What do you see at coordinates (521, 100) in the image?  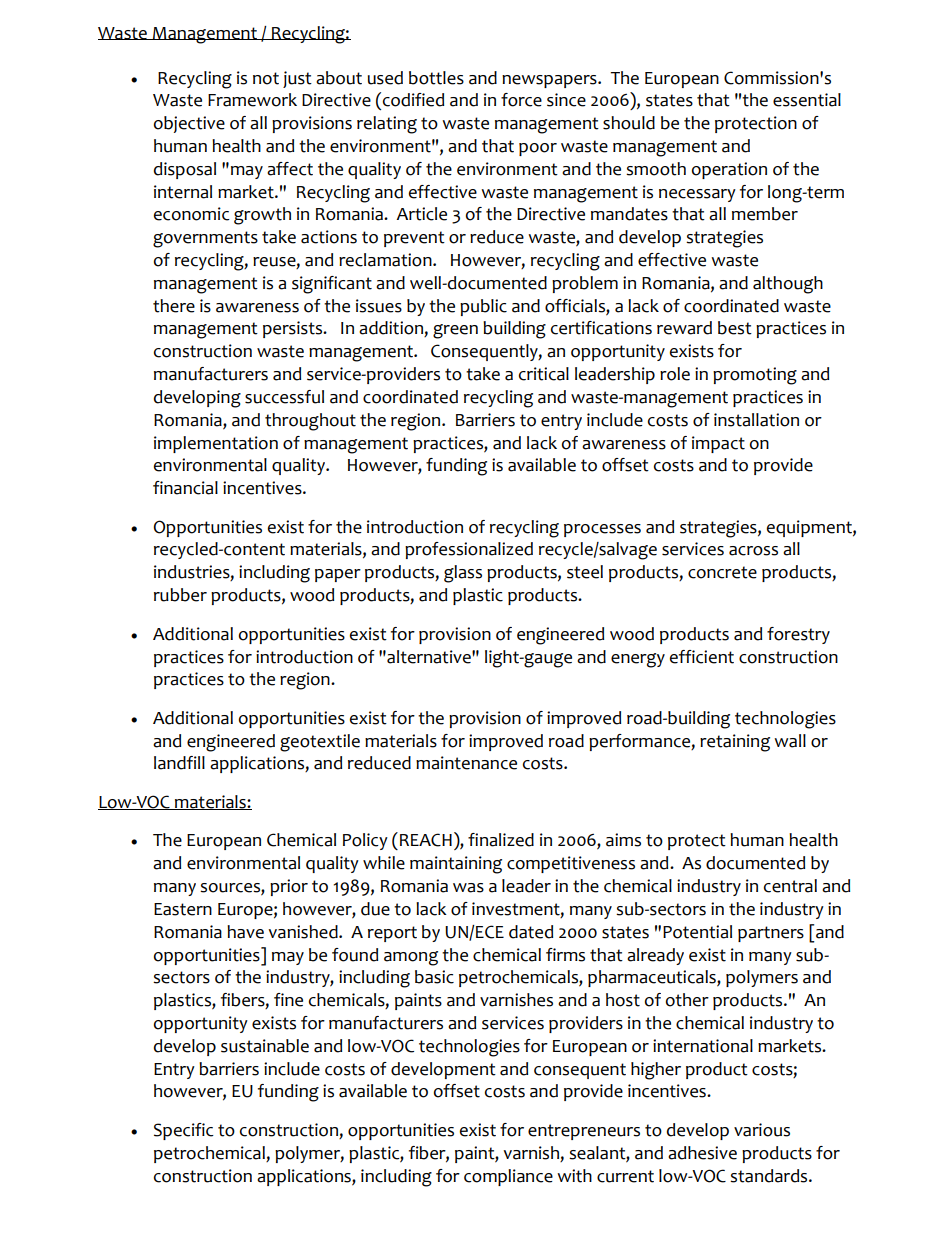 I see `force` at bounding box center [521, 100].
